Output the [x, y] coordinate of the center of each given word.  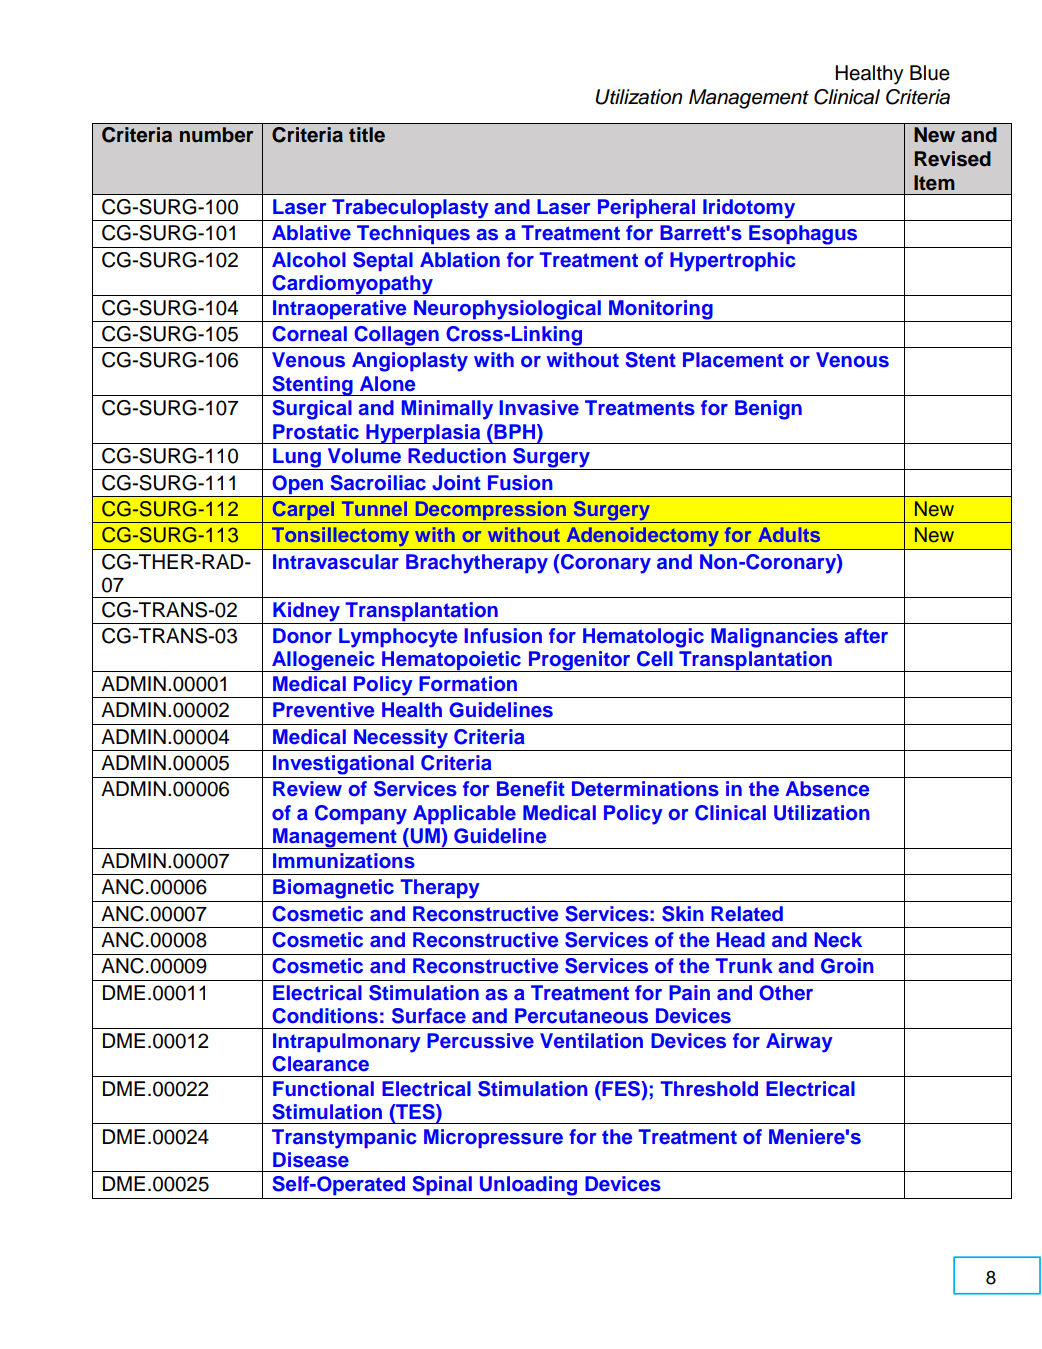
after [866, 635]
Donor [302, 636]
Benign [768, 410]
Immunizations [344, 861]
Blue [930, 73]
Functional [323, 1089]
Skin [683, 914]
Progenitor [579, 661]
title [367, 135]
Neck [838, 940]
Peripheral [646, 210]
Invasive [539, 408]
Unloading [528, 1186]
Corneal [309, 334]
